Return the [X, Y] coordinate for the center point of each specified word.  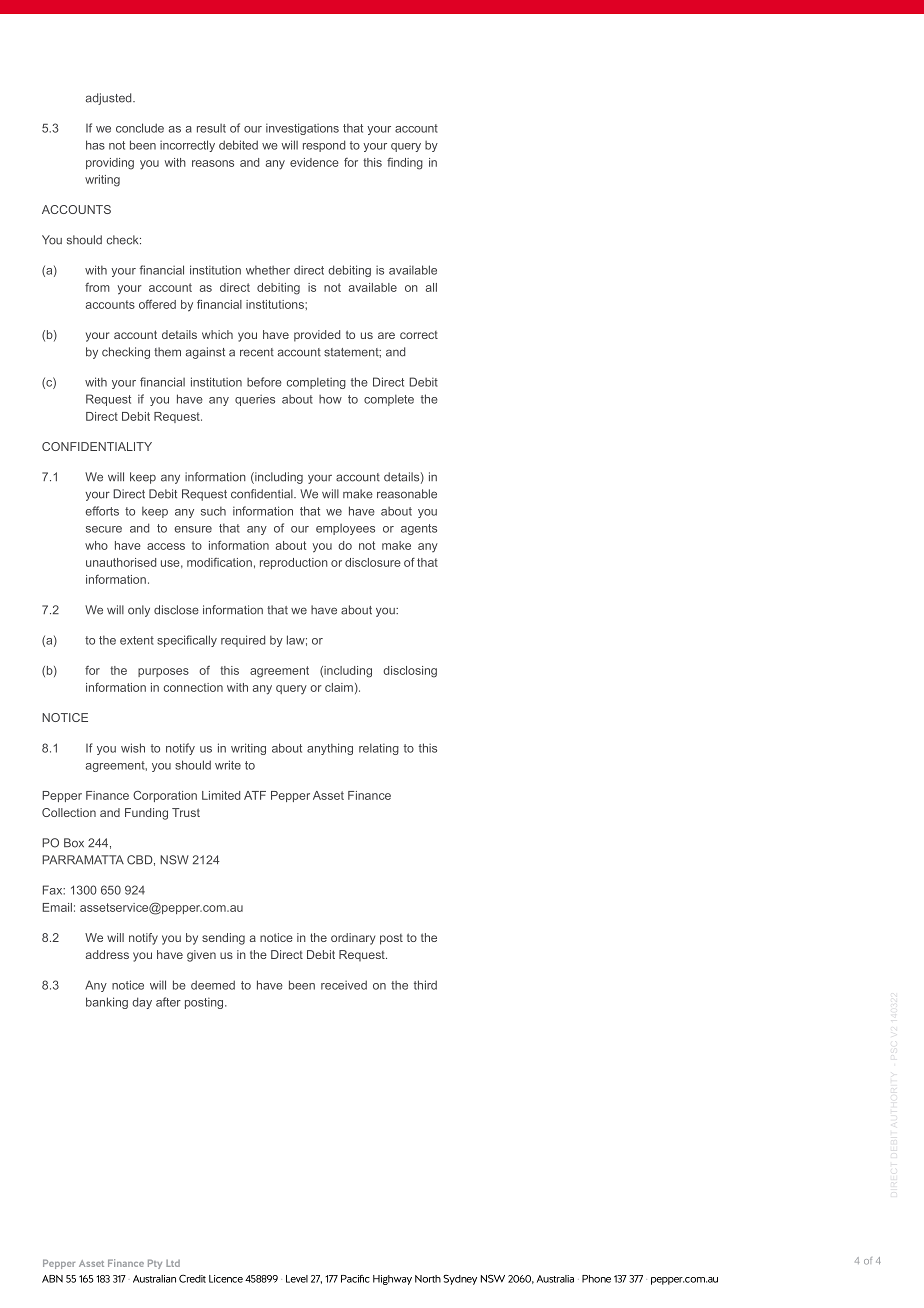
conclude [140, 128]
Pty [155, 1264]
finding [405, 164]
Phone [596, 1279]
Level [297, 1279]
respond [324, 146]
